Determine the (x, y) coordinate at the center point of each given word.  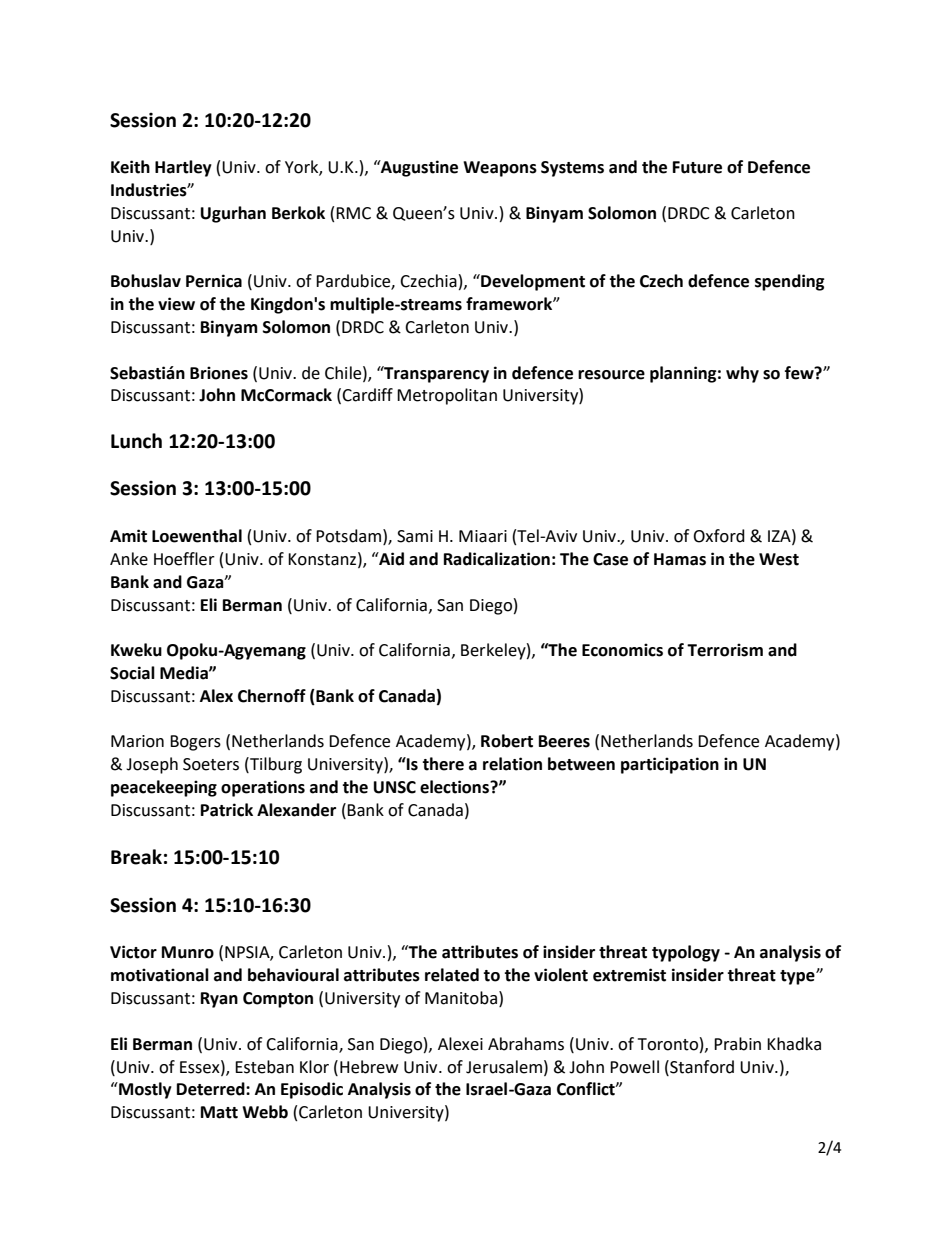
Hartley (183, 168)
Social (132, 673)
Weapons (500, 169)
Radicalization (497, 559)
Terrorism (725, 650)
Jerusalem (504, 1067)
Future (697, 167)
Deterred (212, 1089)
